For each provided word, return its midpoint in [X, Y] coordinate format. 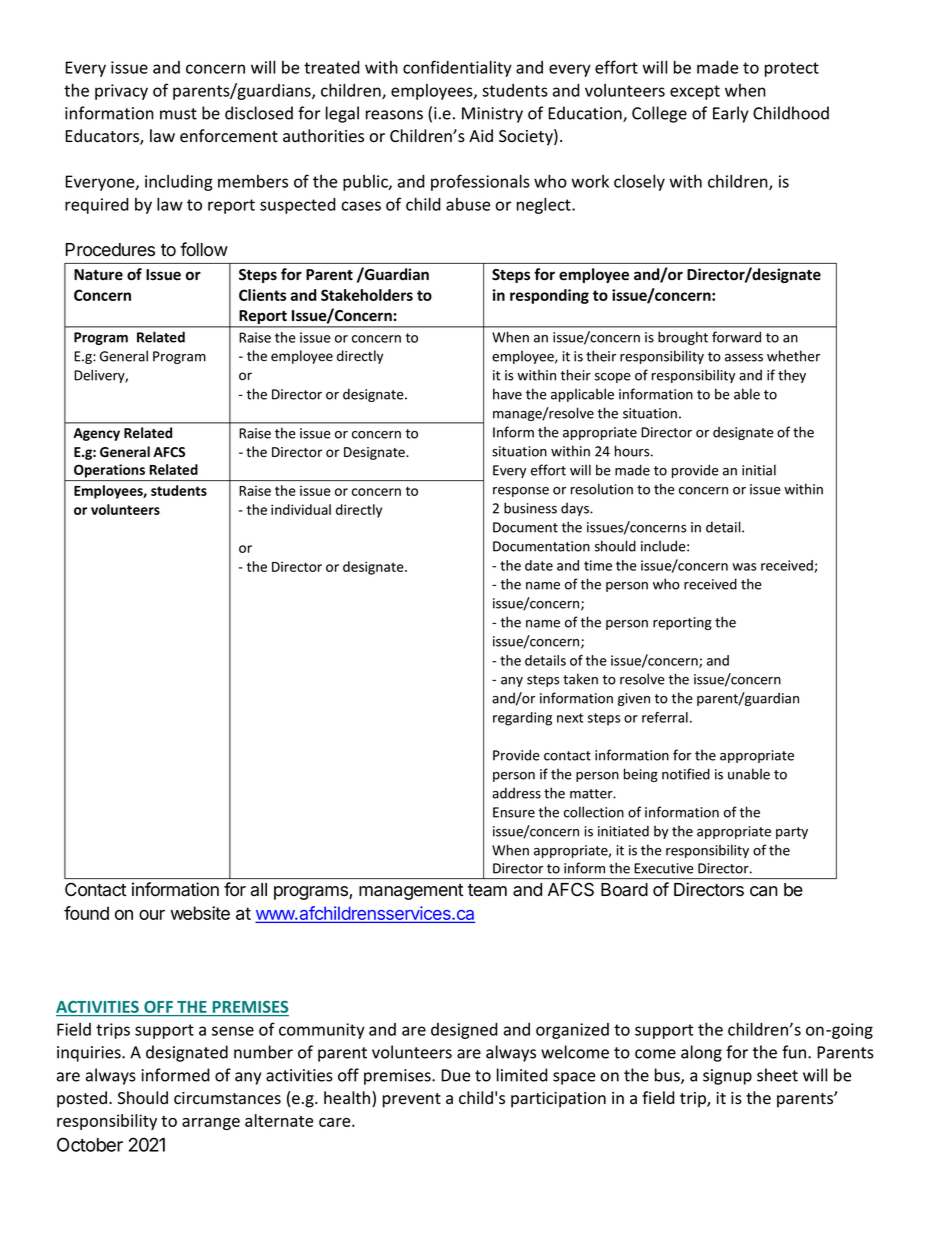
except [695, 92]
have [507, 394]
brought [683, 338]
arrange [211, 1124]
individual [301, 509]
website [200, 913]
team [487, 890]
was [744, 567]
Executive [664, 868]
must [178, 114]
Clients [262, 295]
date [539, 565]
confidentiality [457, 68]
